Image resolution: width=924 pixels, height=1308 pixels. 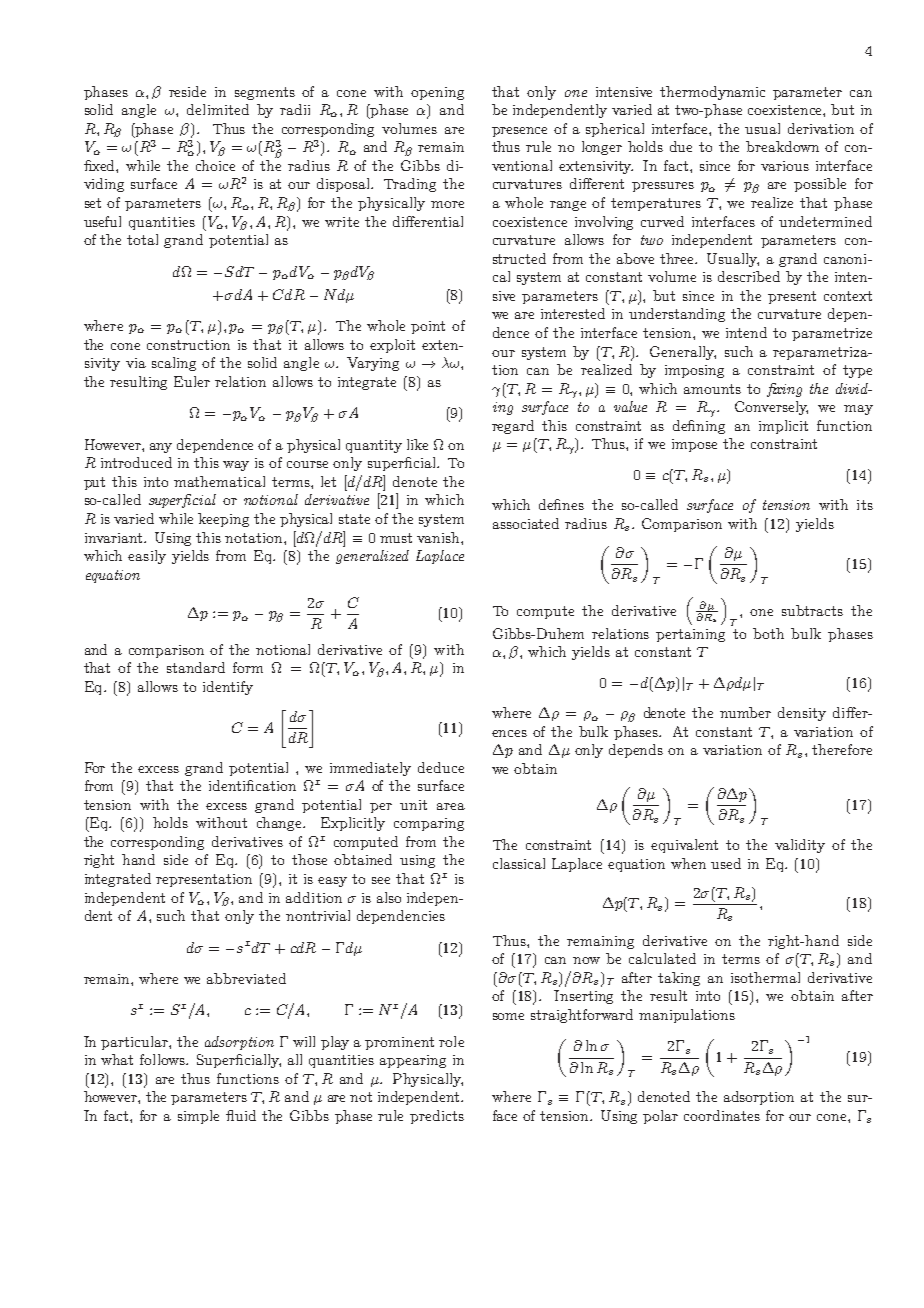 What do you see at coordinates (428, 327) in the page?
I see `point` at bounding box center [428, 327].
